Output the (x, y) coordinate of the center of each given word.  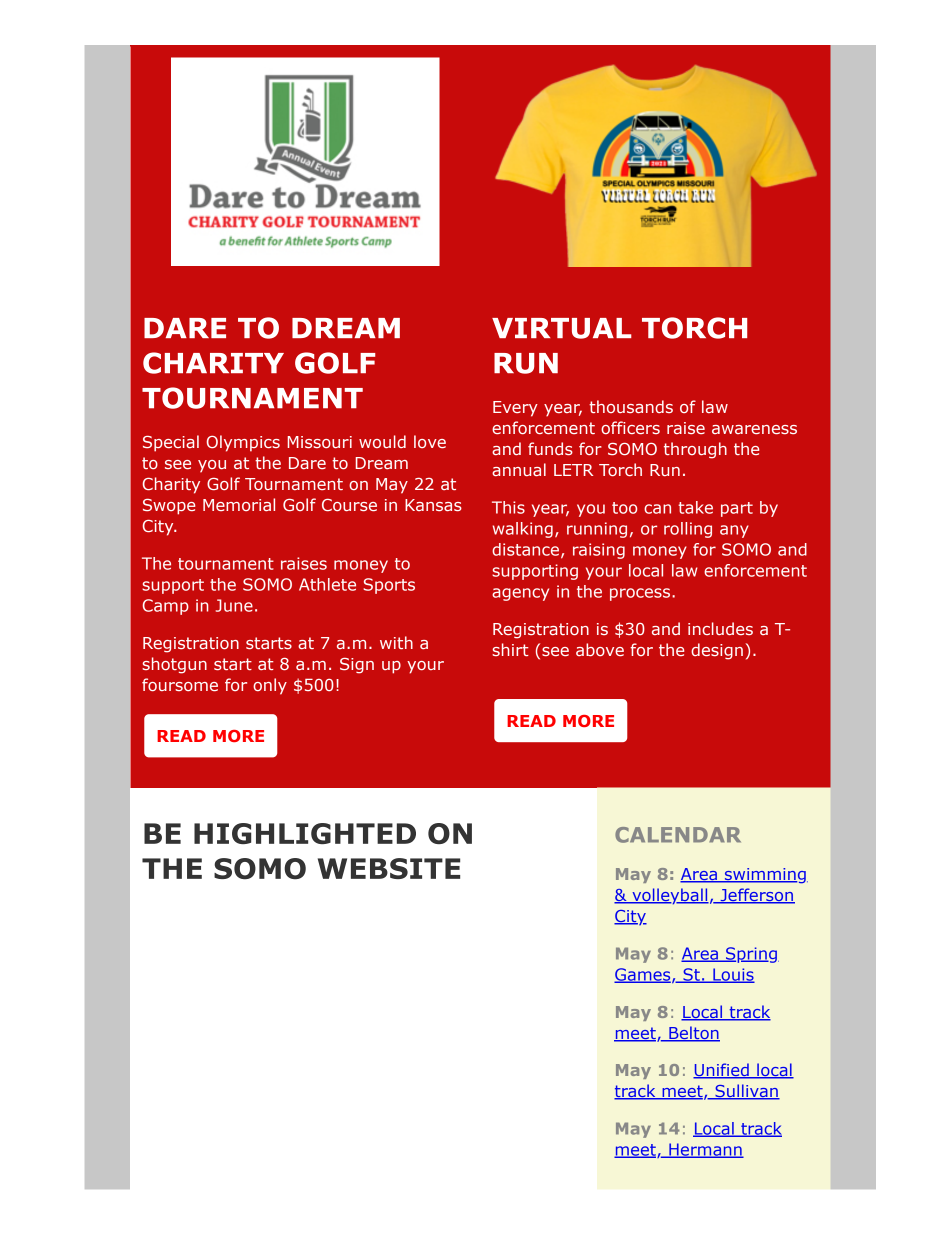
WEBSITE (389, 868)
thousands (631, 406)
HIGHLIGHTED (305, 833)
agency (520, 594)
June (234, 605)
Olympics (243, 443)
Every (515, 409)
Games (643, 975)
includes (720, 628)
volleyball (669, 896)
